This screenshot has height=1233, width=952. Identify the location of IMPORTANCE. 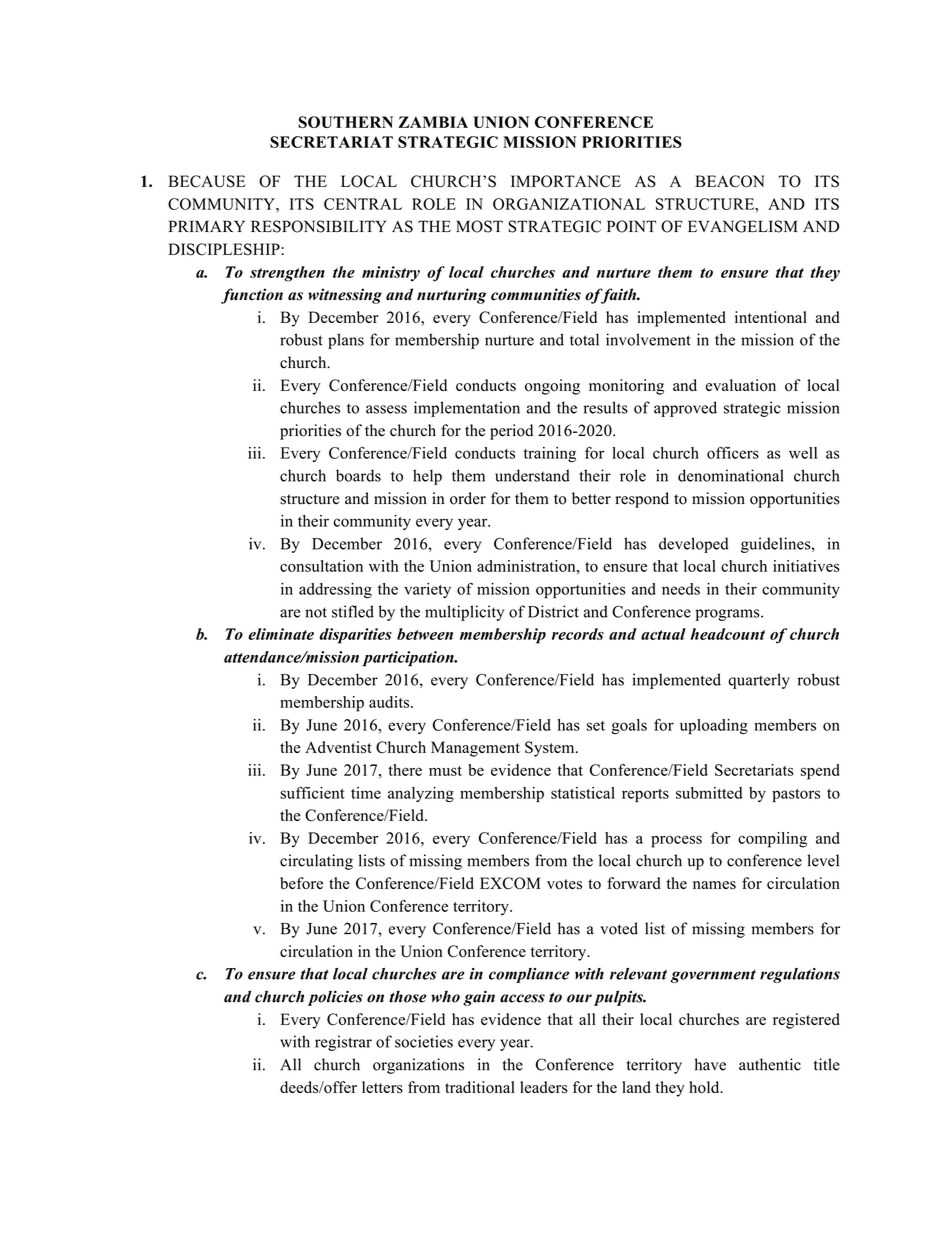
(566, 181).
